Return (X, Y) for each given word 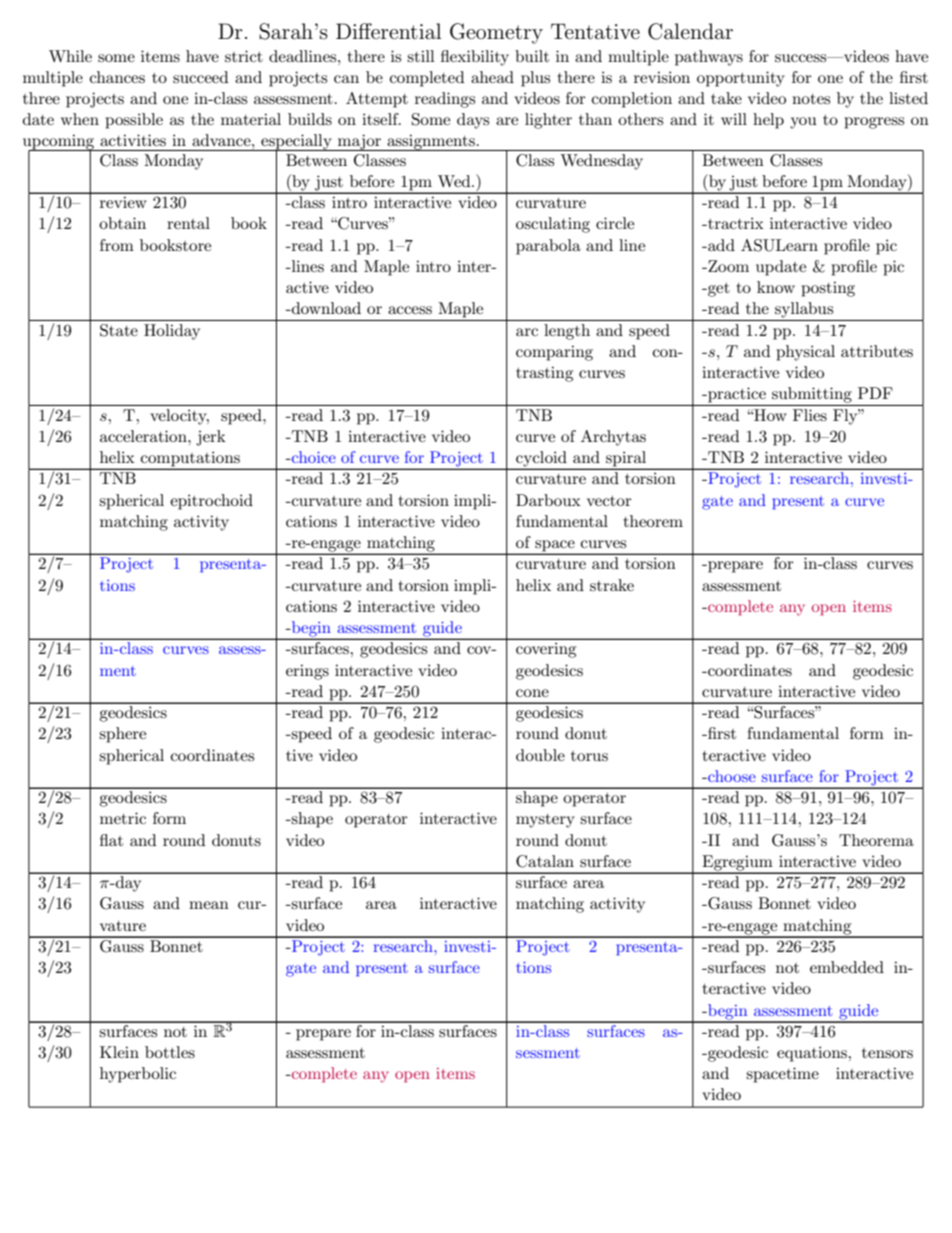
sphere (122, 735)
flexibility (475, 58)
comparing (554, 353)
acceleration (144, 436)
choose (731, 776)
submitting (812, 395)
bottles (170, 1052)
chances (117, 77)
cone (532, 693)
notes (811, 99)
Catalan (545, 861)
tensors (887, 1053)
